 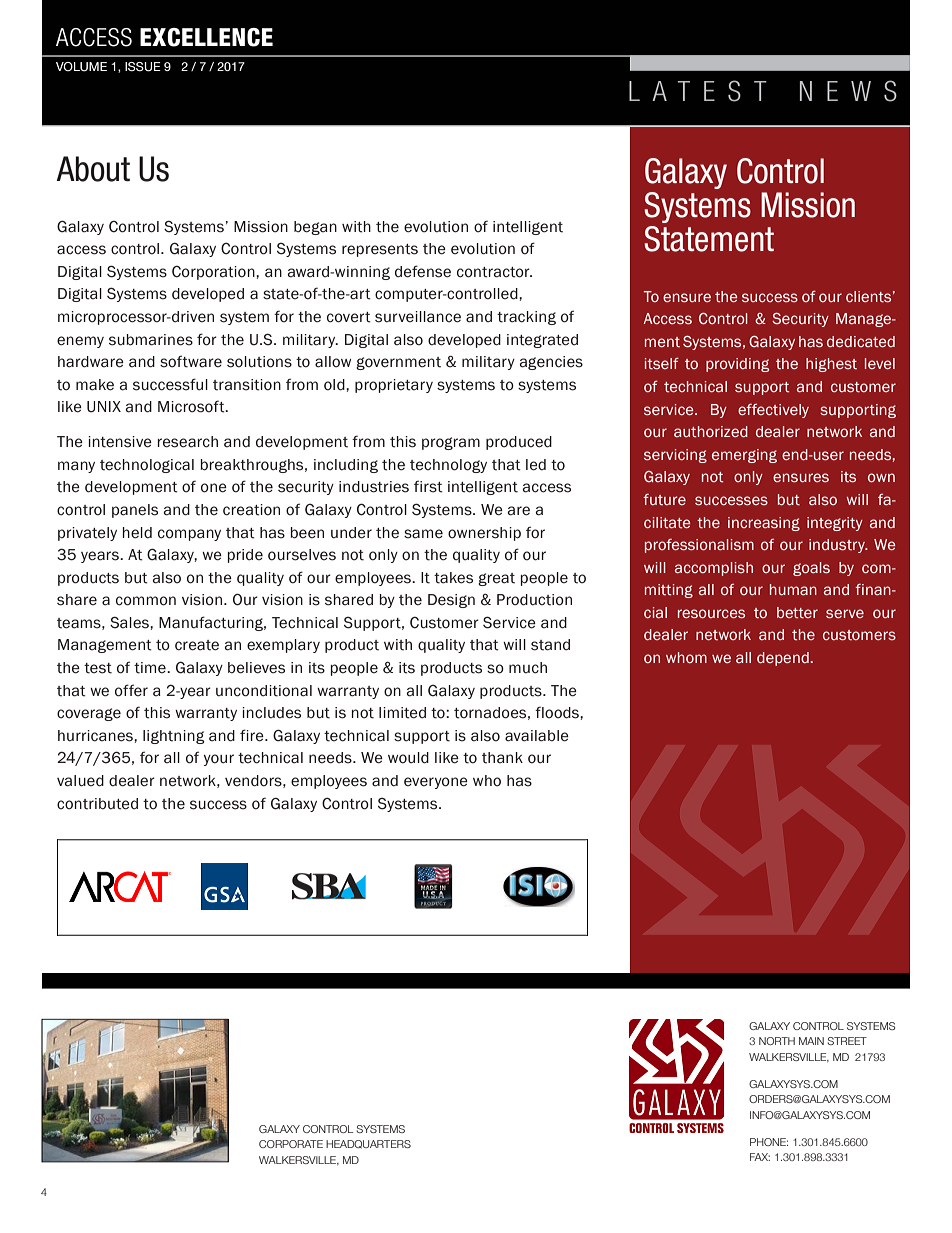 What do you see at coordinates (380, 250) in the screenshot?
I see `represents` at bounding box center [380, 250].
